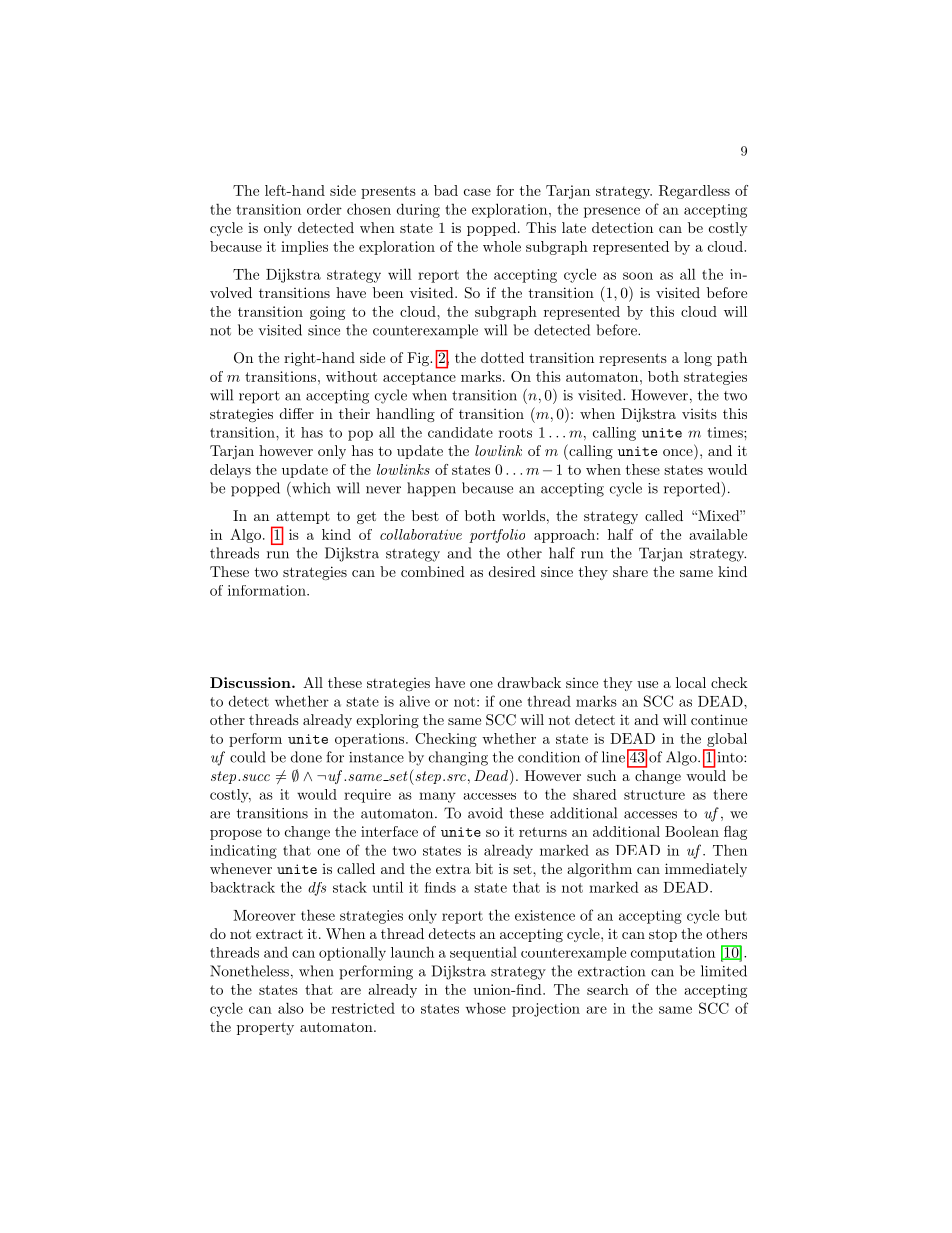  What do you see at coordinates (486, 1008) in the screenshot?
I see `whose` at bounding box center [486, 1008].
